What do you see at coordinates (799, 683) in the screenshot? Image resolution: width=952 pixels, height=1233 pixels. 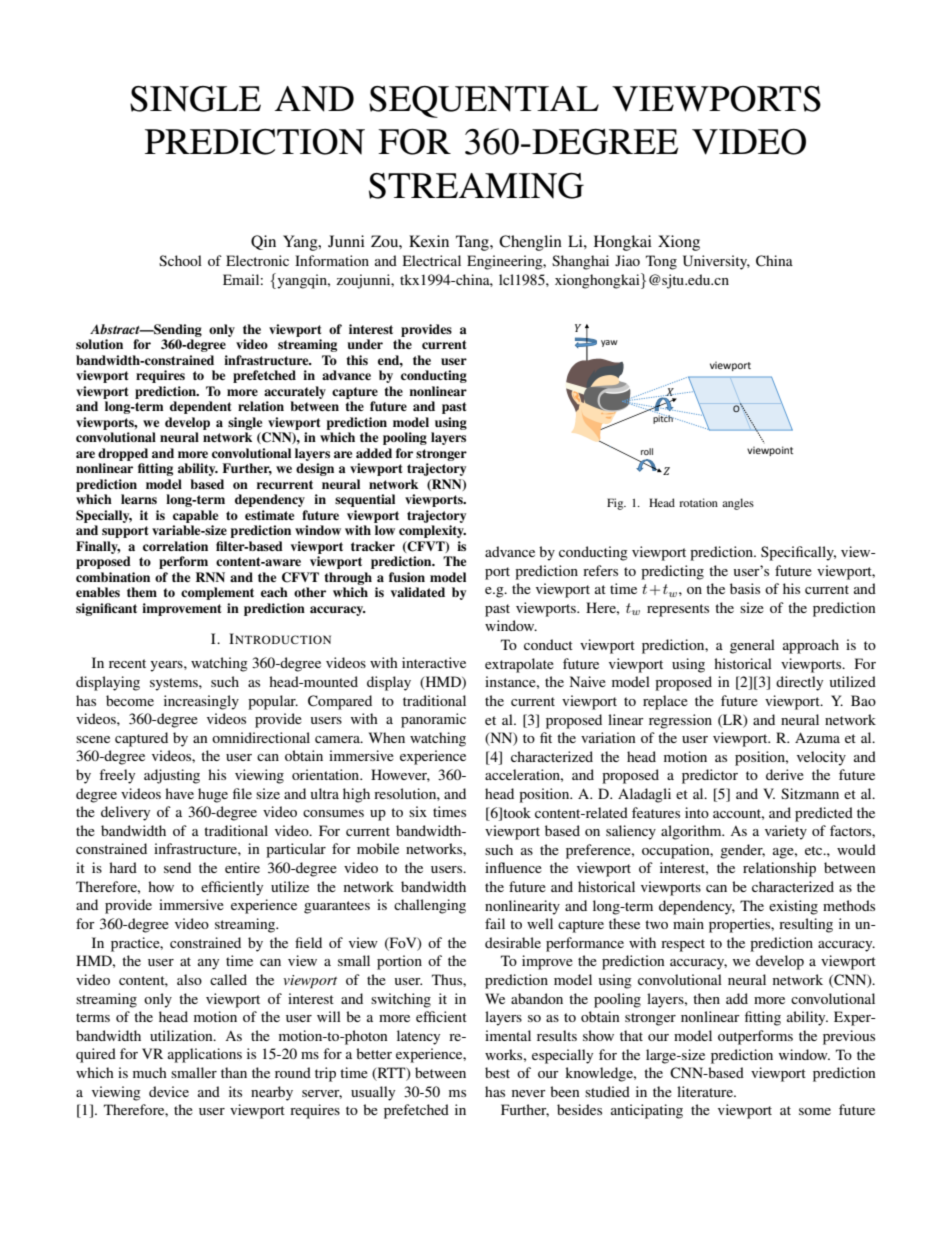 I see `directly` at bounding box center [799, 683].
